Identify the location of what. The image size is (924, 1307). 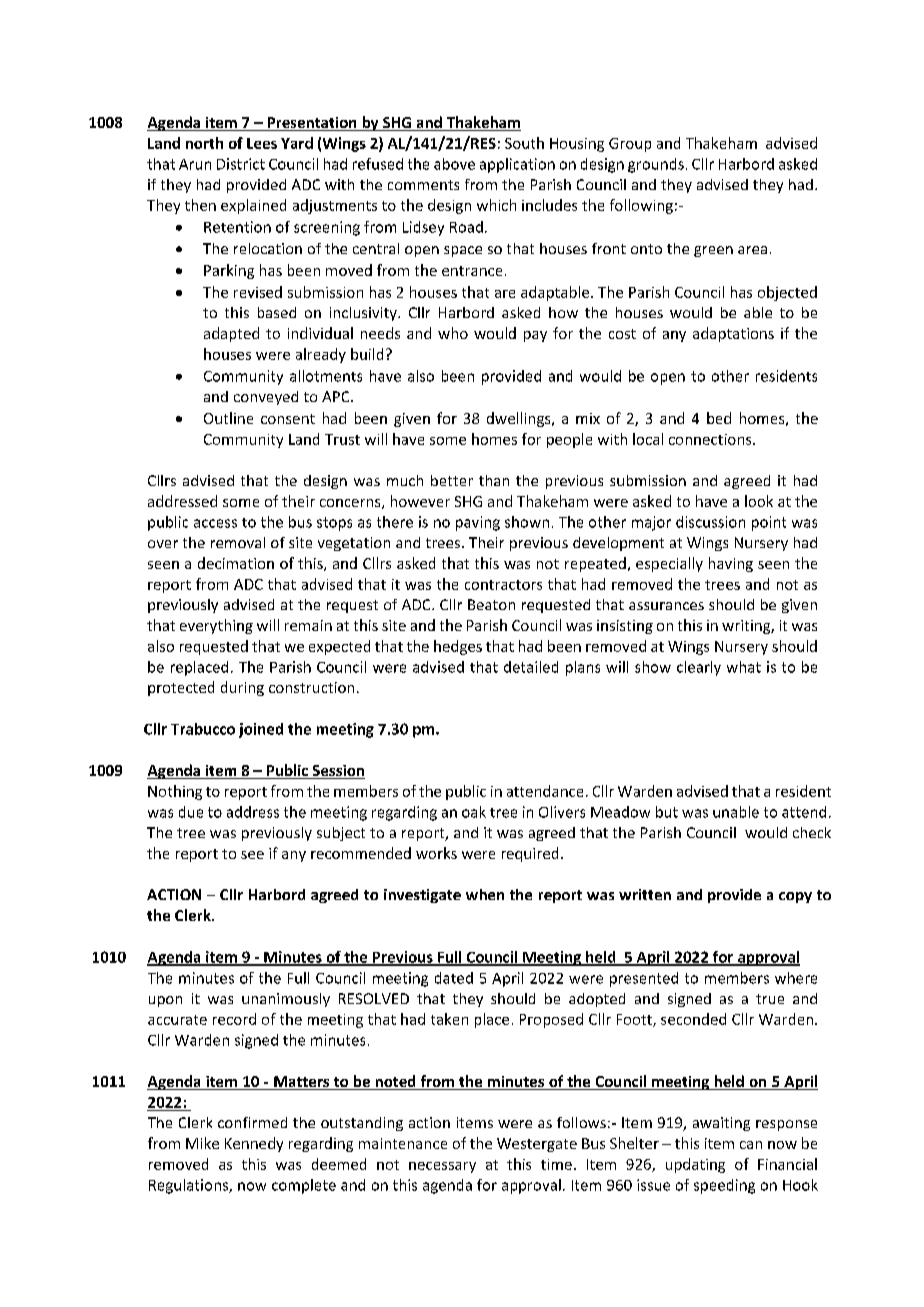
(744, 667).
